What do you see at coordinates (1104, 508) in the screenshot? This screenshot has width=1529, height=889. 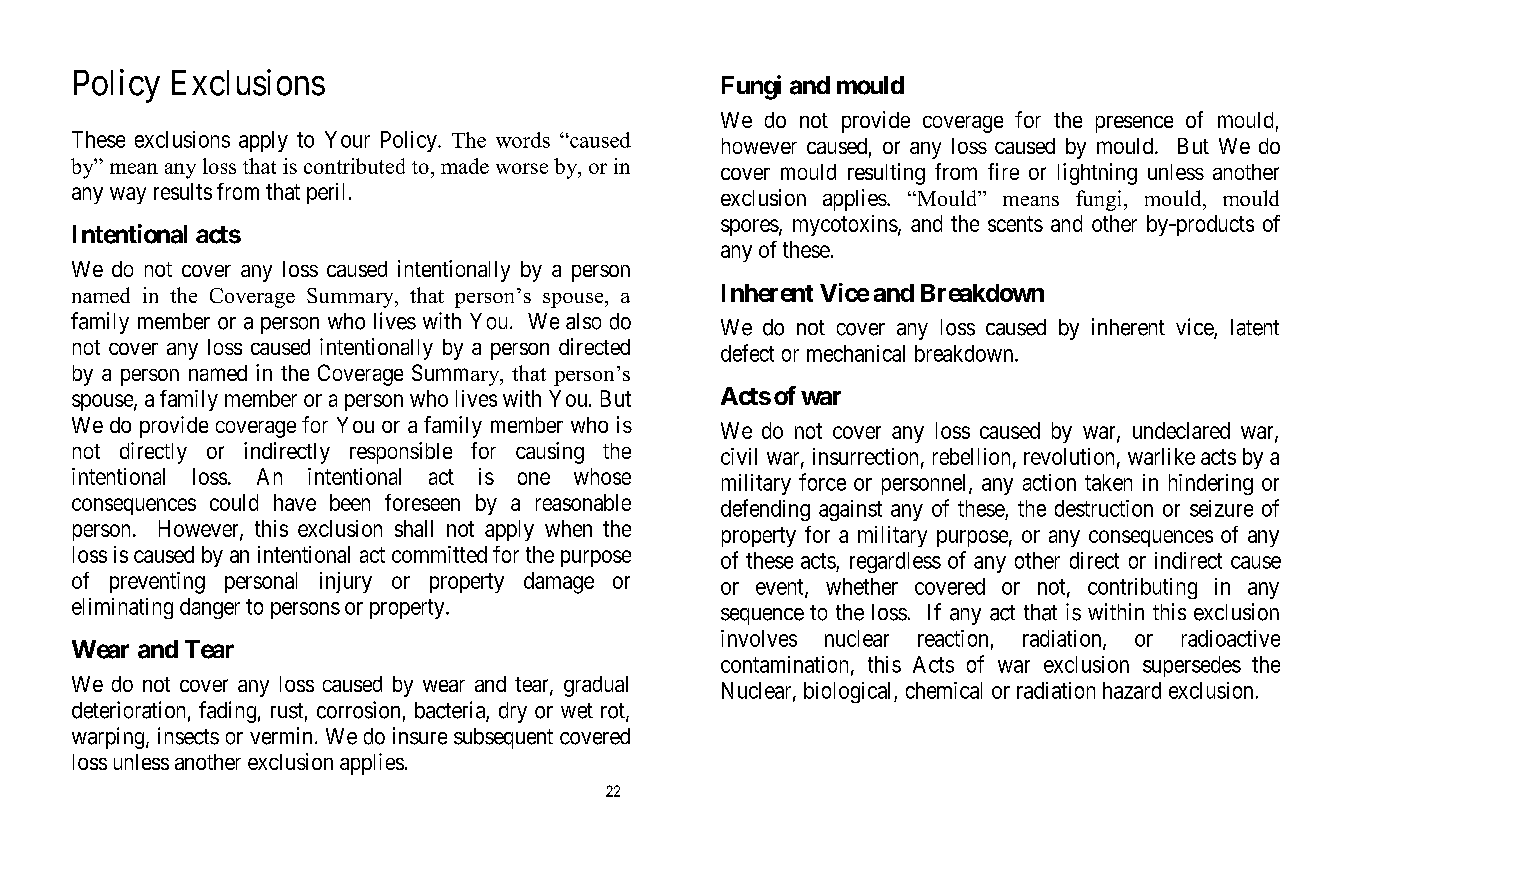 I see `destruction` at bounding box center [1104, 508].
